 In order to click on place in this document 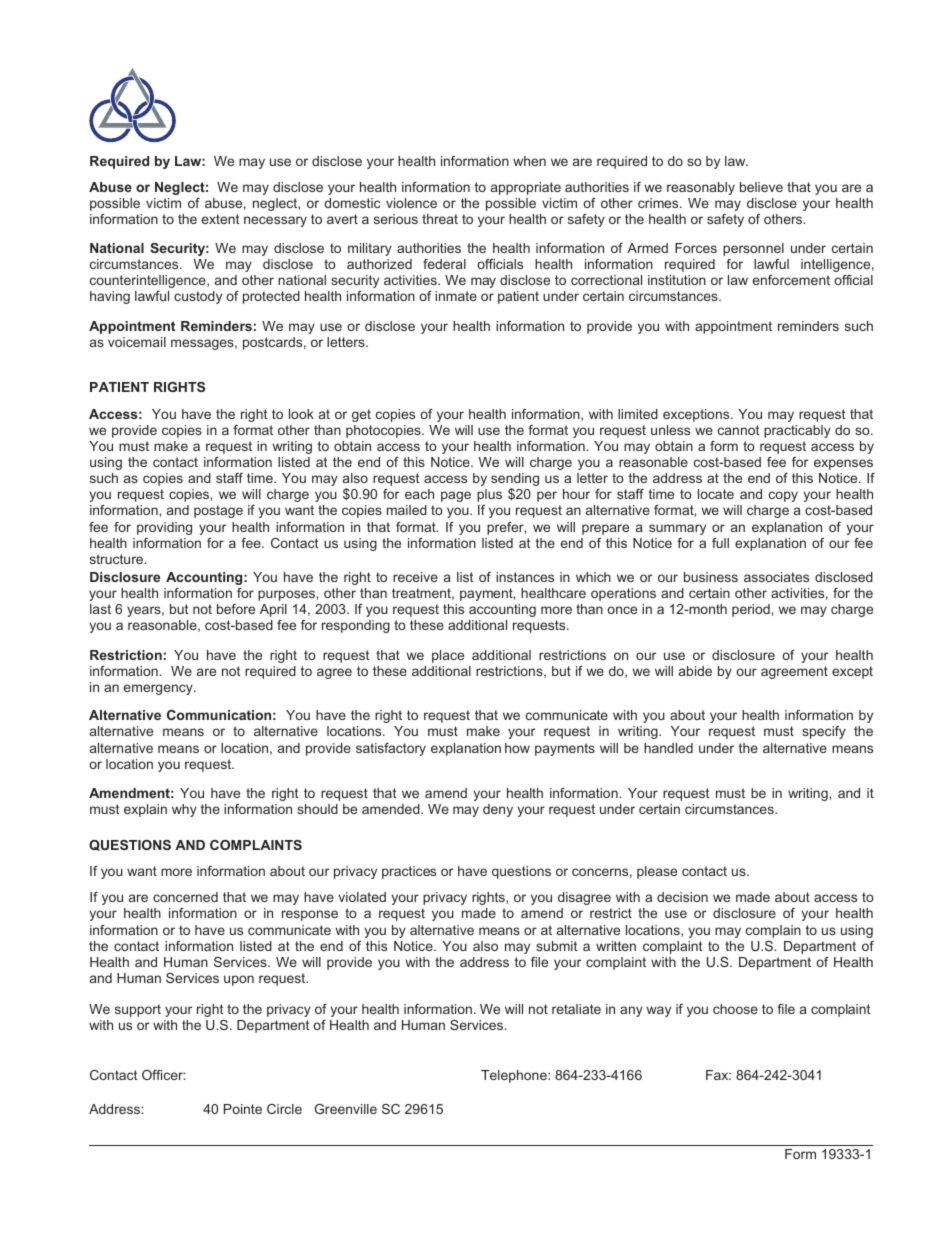, I will do `click(448, 656)`.
